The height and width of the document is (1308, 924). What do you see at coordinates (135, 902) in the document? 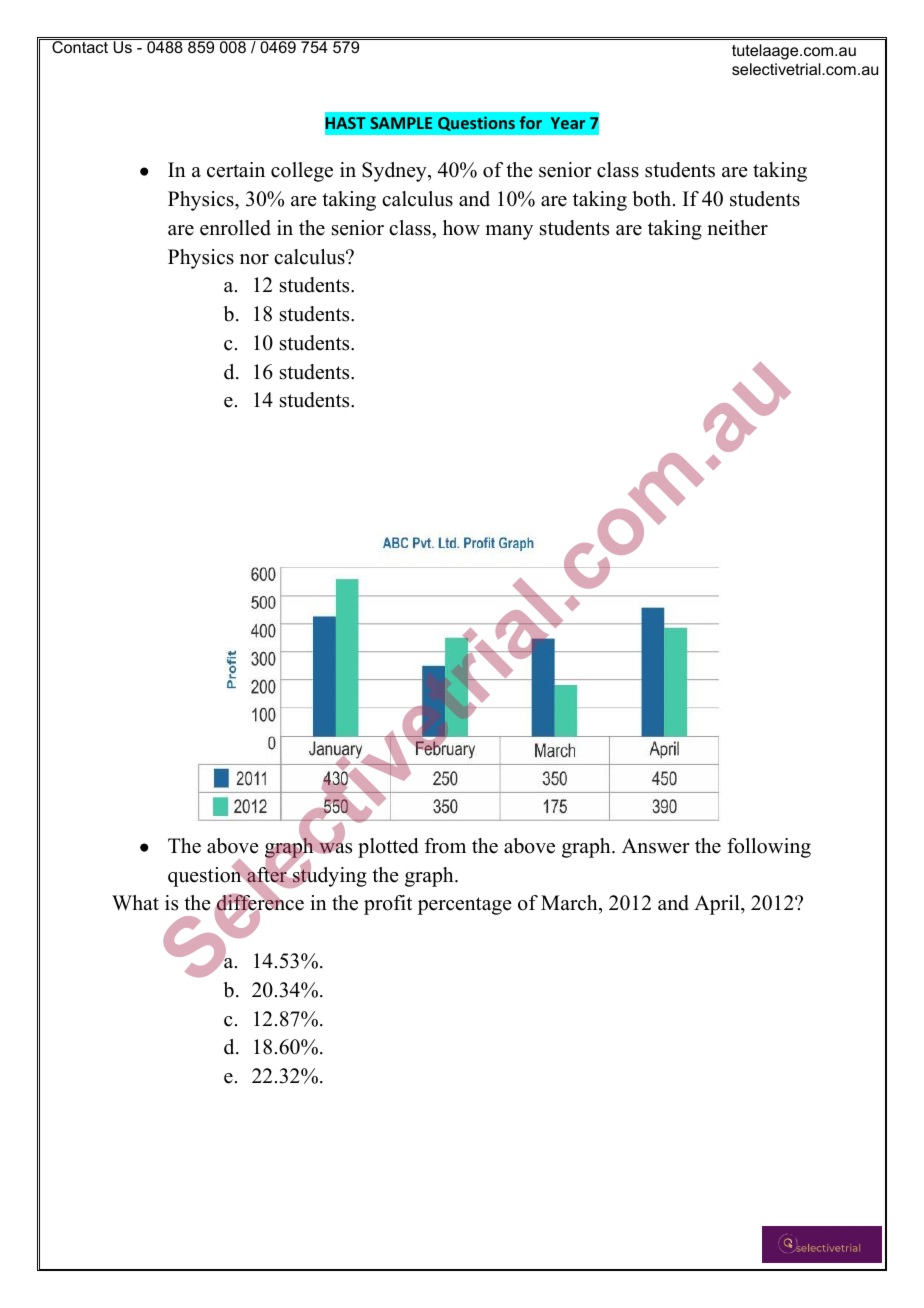
I see `What` at bounding box center [135, 902].
